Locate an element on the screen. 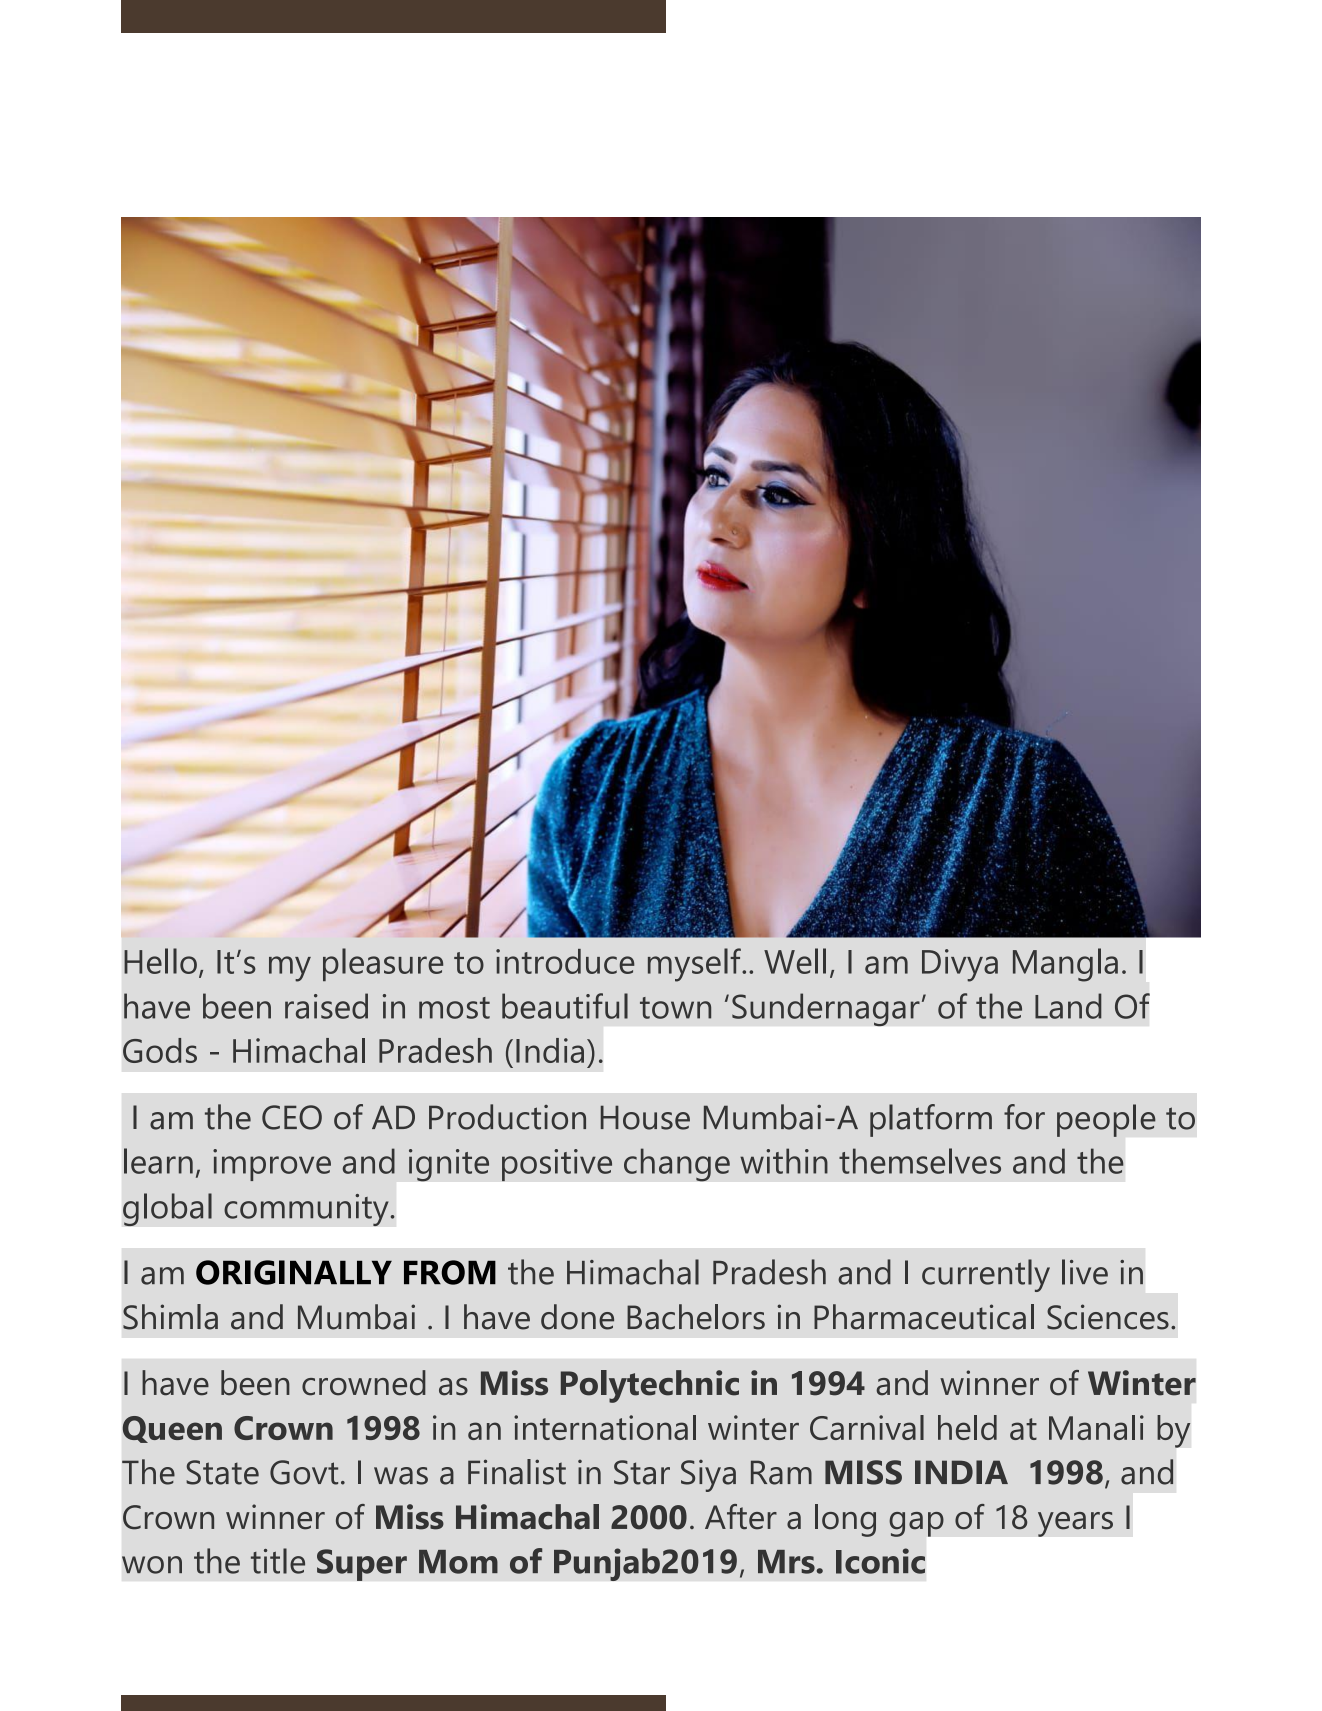 Image resolution: width=1322 pixels, height=1711 pixels. myself is located at coordinates (695, 965).
